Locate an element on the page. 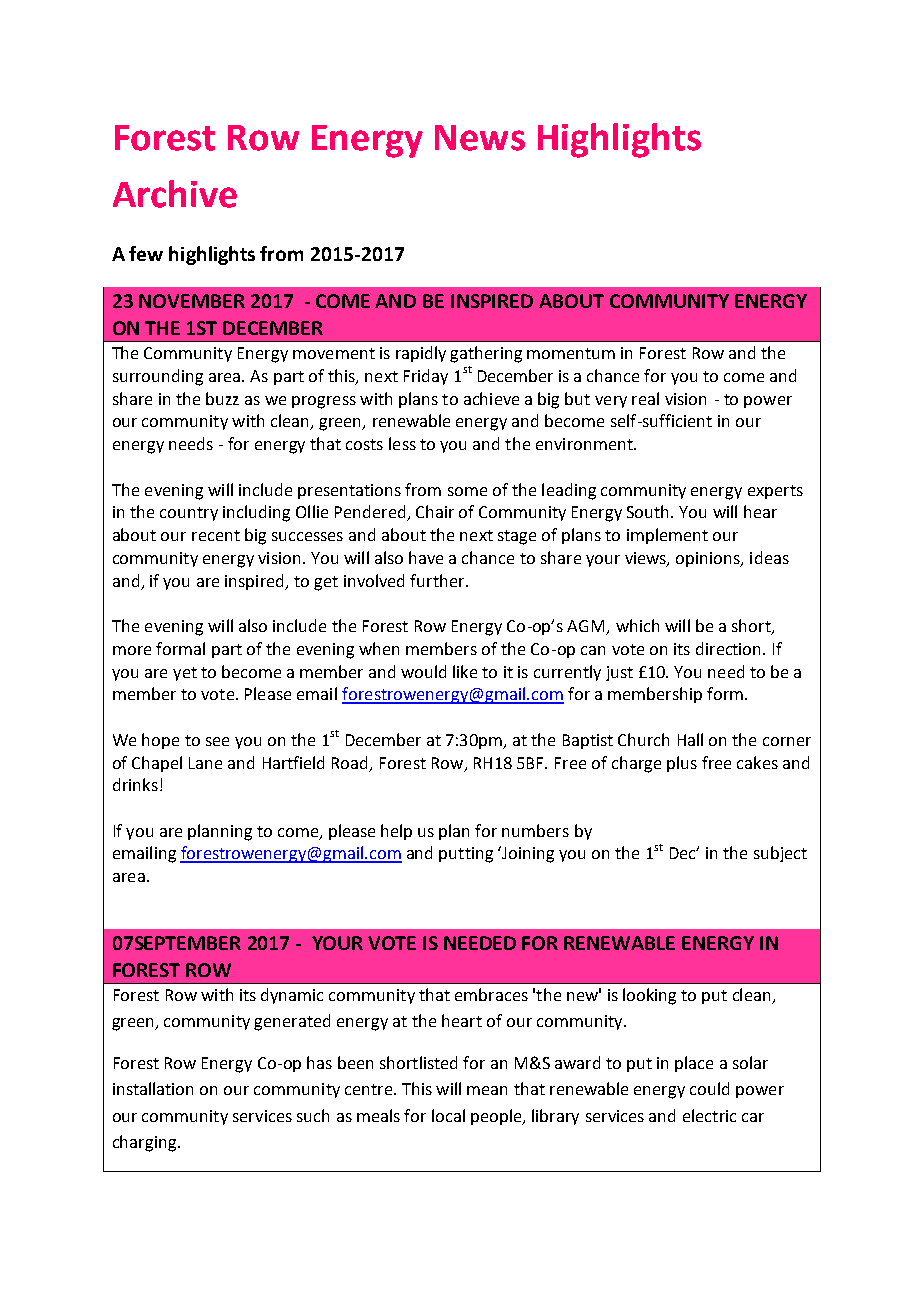  achieve is located at coordinates (491, 398).
